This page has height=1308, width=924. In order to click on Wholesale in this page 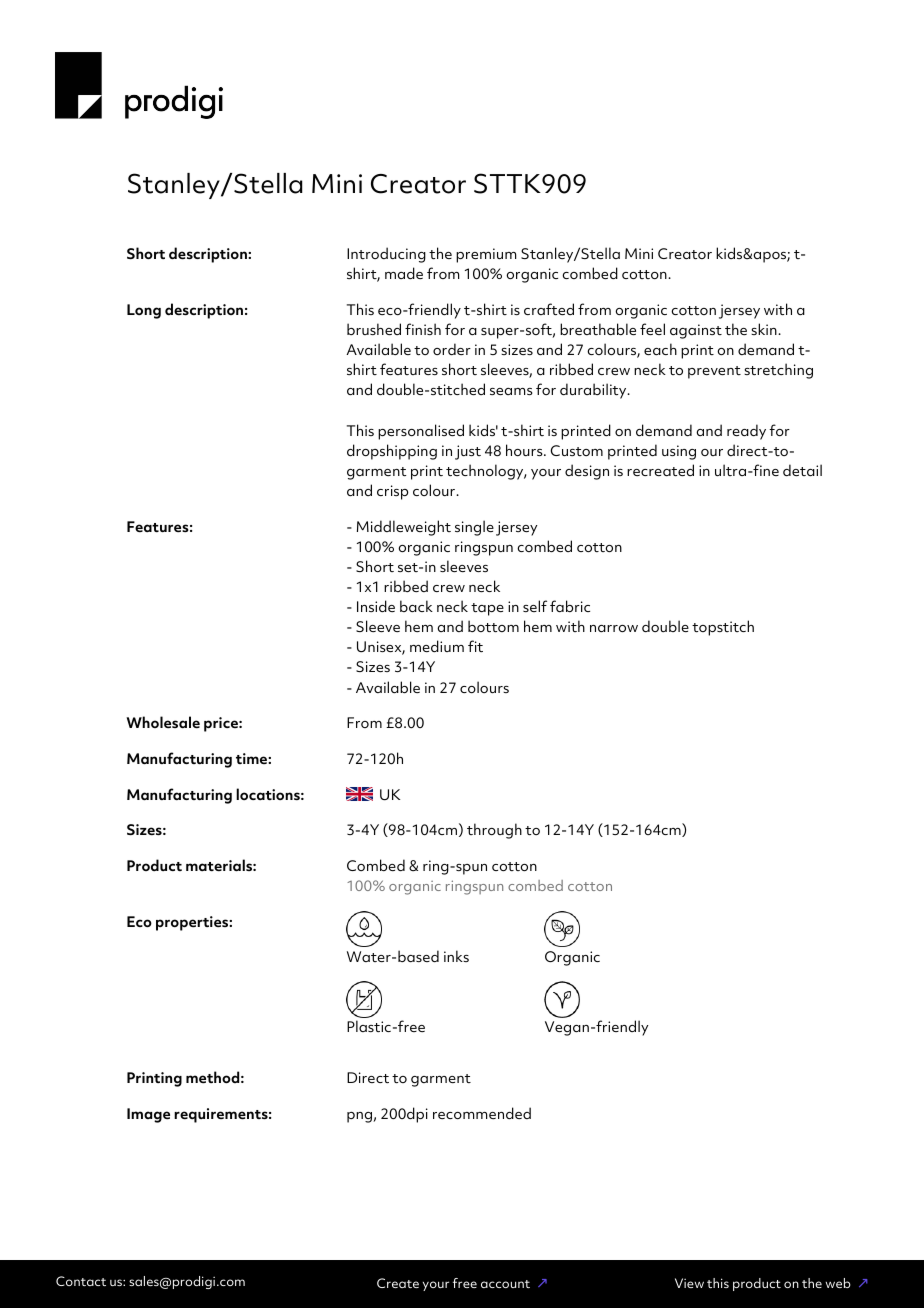, I will do `click(163, 722)`.
